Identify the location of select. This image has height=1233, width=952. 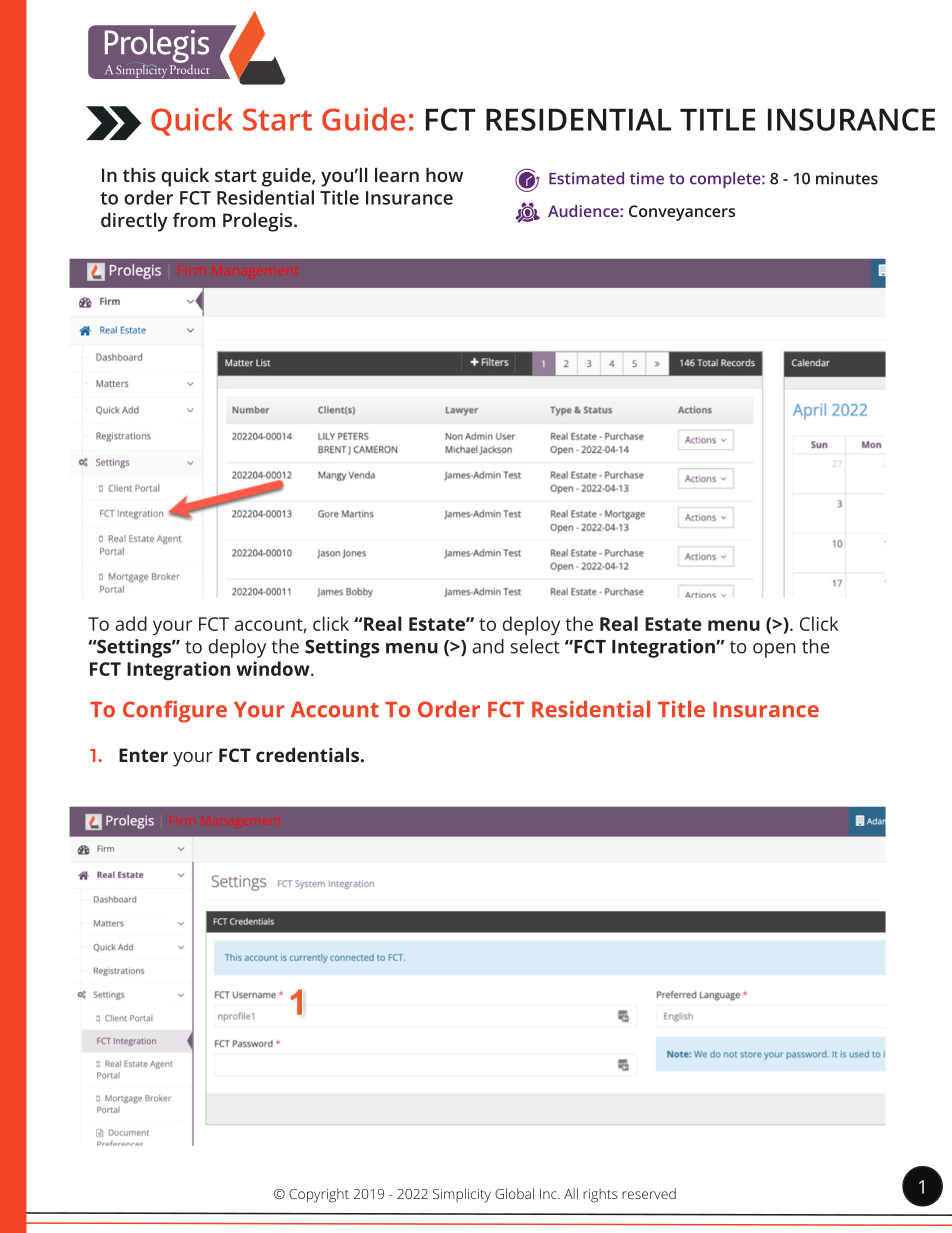
(535, 646).
